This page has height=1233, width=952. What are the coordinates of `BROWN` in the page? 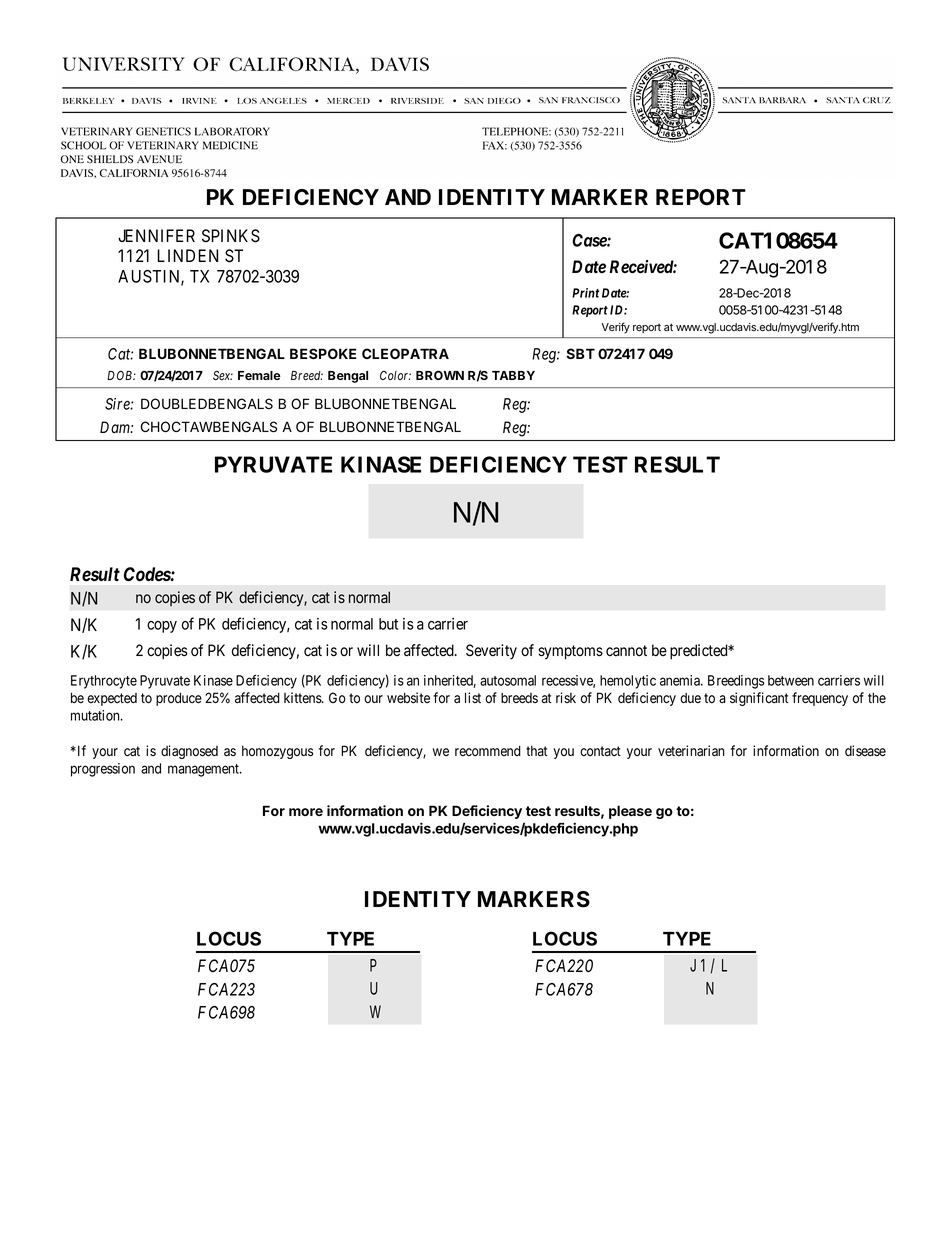 It's located at (440, 375).
